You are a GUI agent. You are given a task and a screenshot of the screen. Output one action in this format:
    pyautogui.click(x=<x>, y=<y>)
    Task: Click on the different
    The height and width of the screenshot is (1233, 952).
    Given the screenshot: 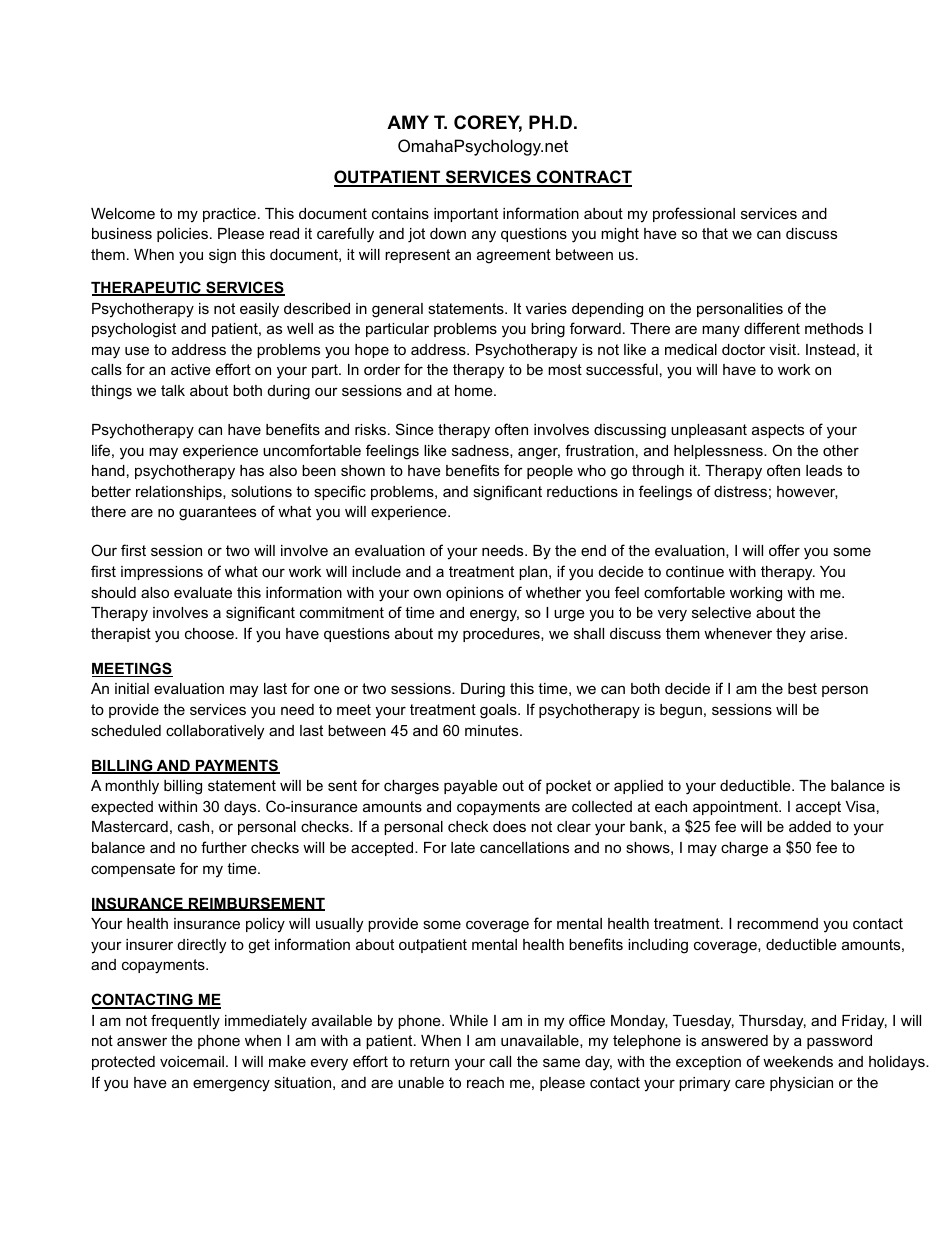 What is the action you would take?
    pyautogui.click(x=772, y=328)
